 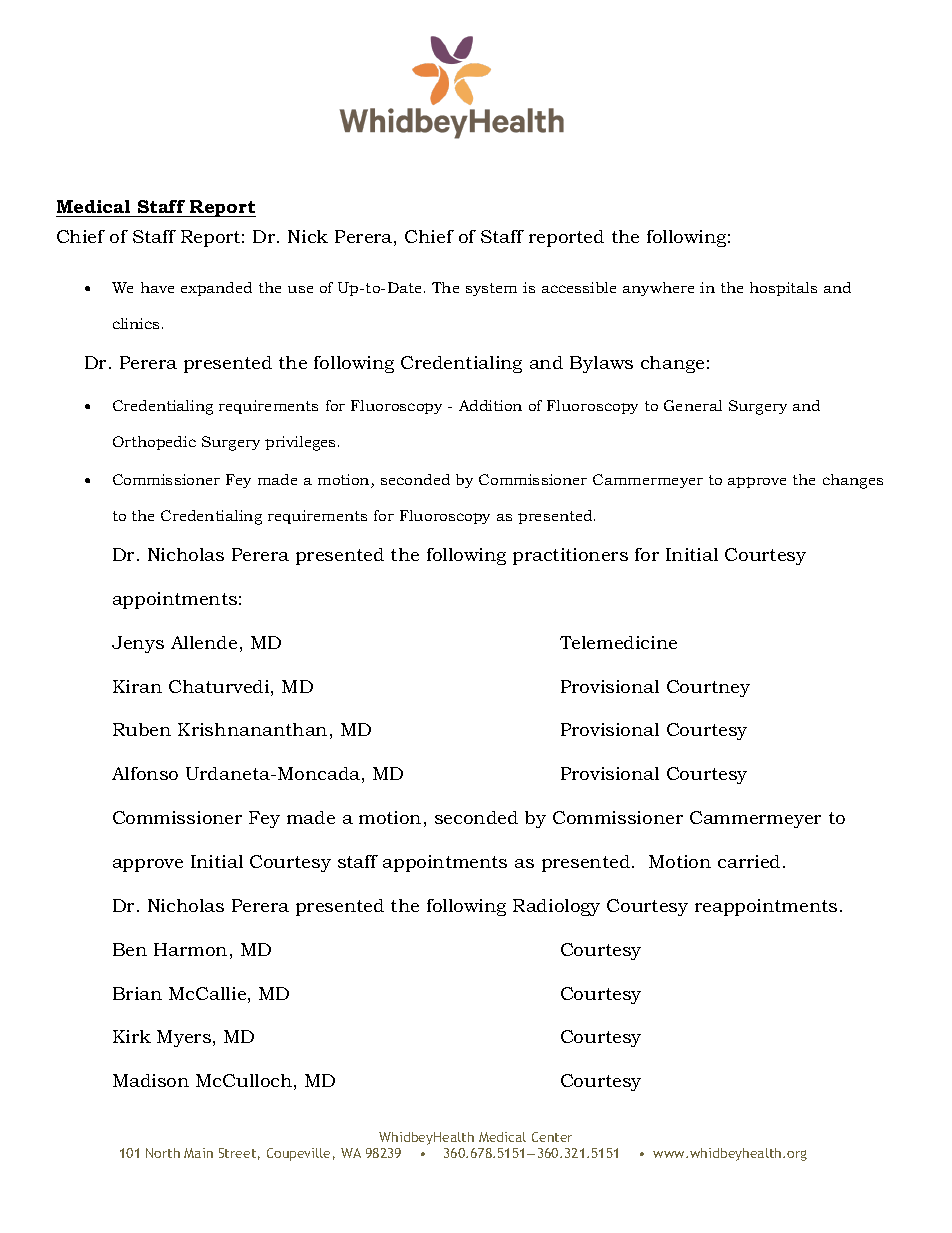 I want to click on Radiology, so click(x=556, y=907).
